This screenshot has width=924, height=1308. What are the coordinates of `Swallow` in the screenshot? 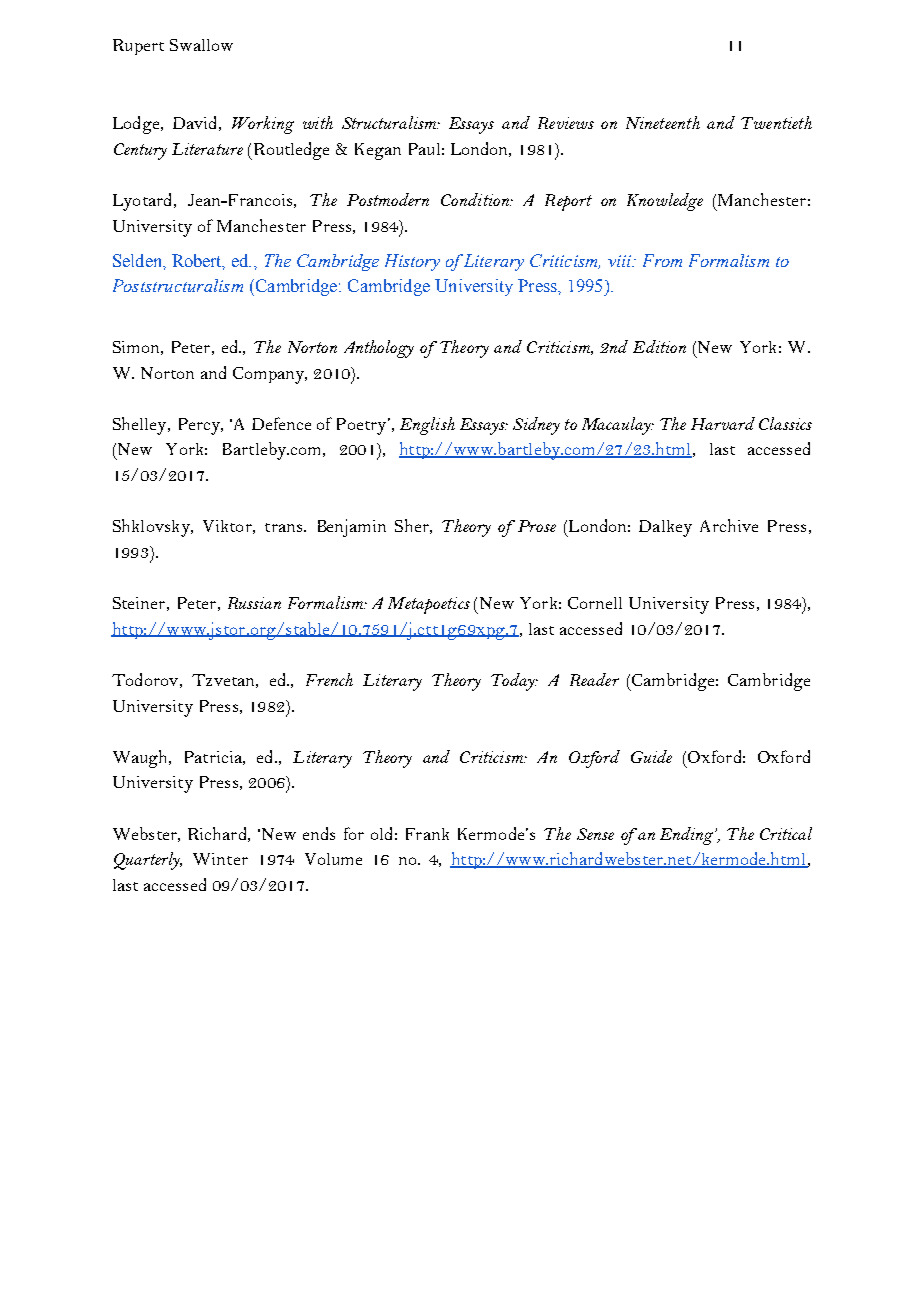 It's located at (201, 45).
